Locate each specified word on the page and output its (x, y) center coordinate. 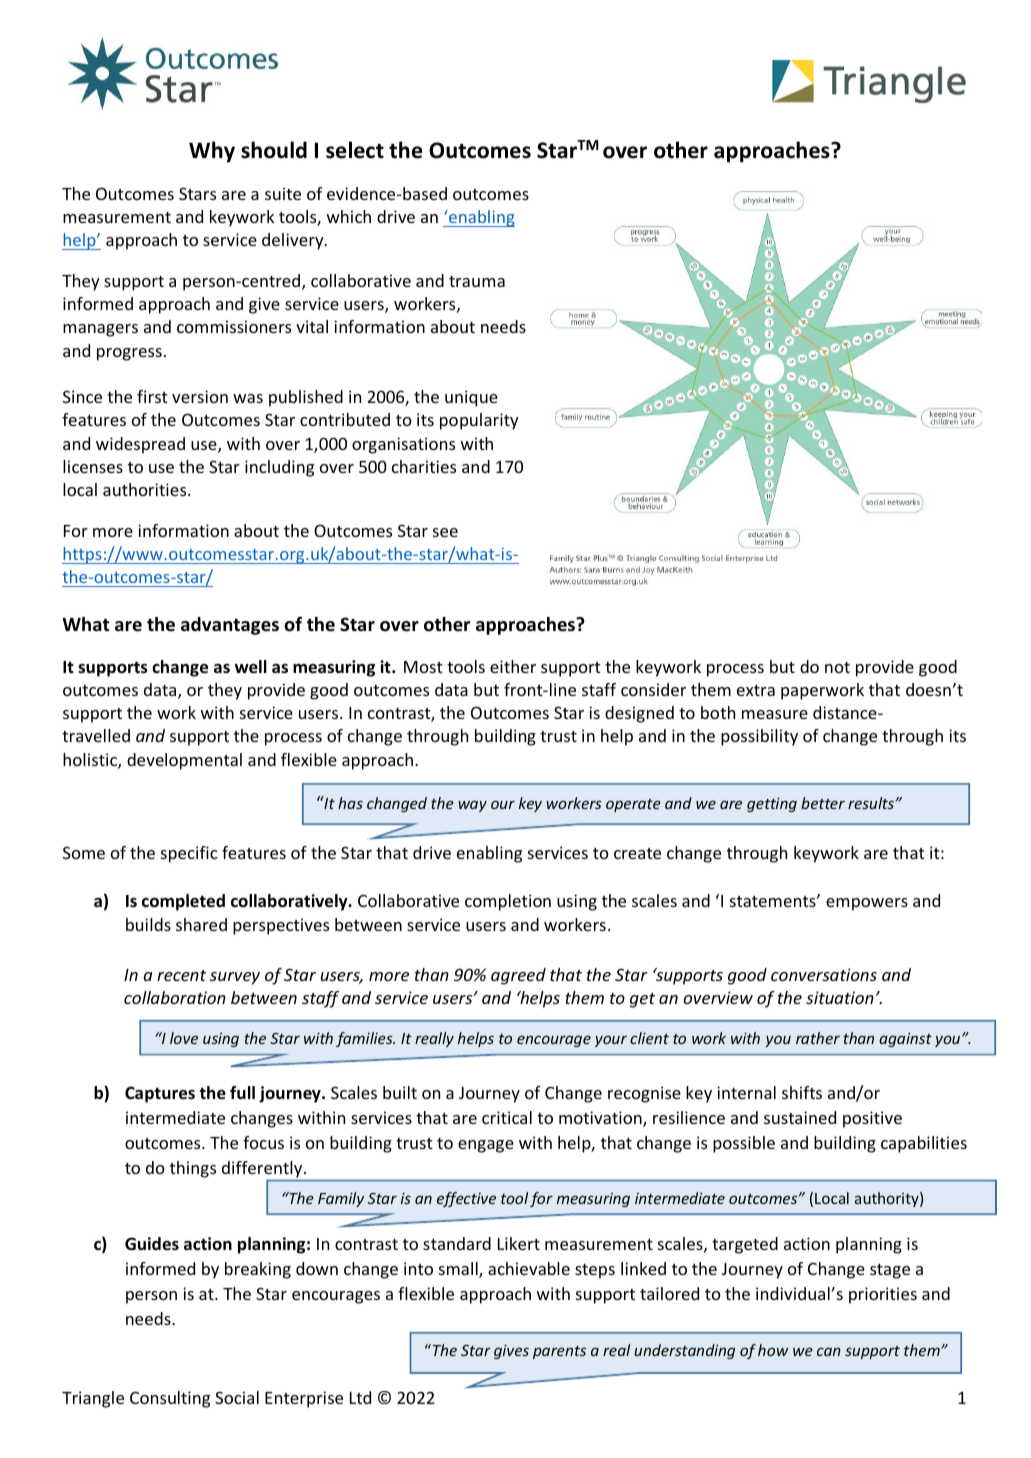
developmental (184, 761)
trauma (477, 281)
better (823, 803)
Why (212, 152)
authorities (146, 489)
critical (507, 1117)
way (472, 806)
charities (424, 466)
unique (471, 398)
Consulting (170, 1399)
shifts (802, 1092)
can (829, 1351)
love (184, 1038)
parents (559, 1352)
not (837, 667)
